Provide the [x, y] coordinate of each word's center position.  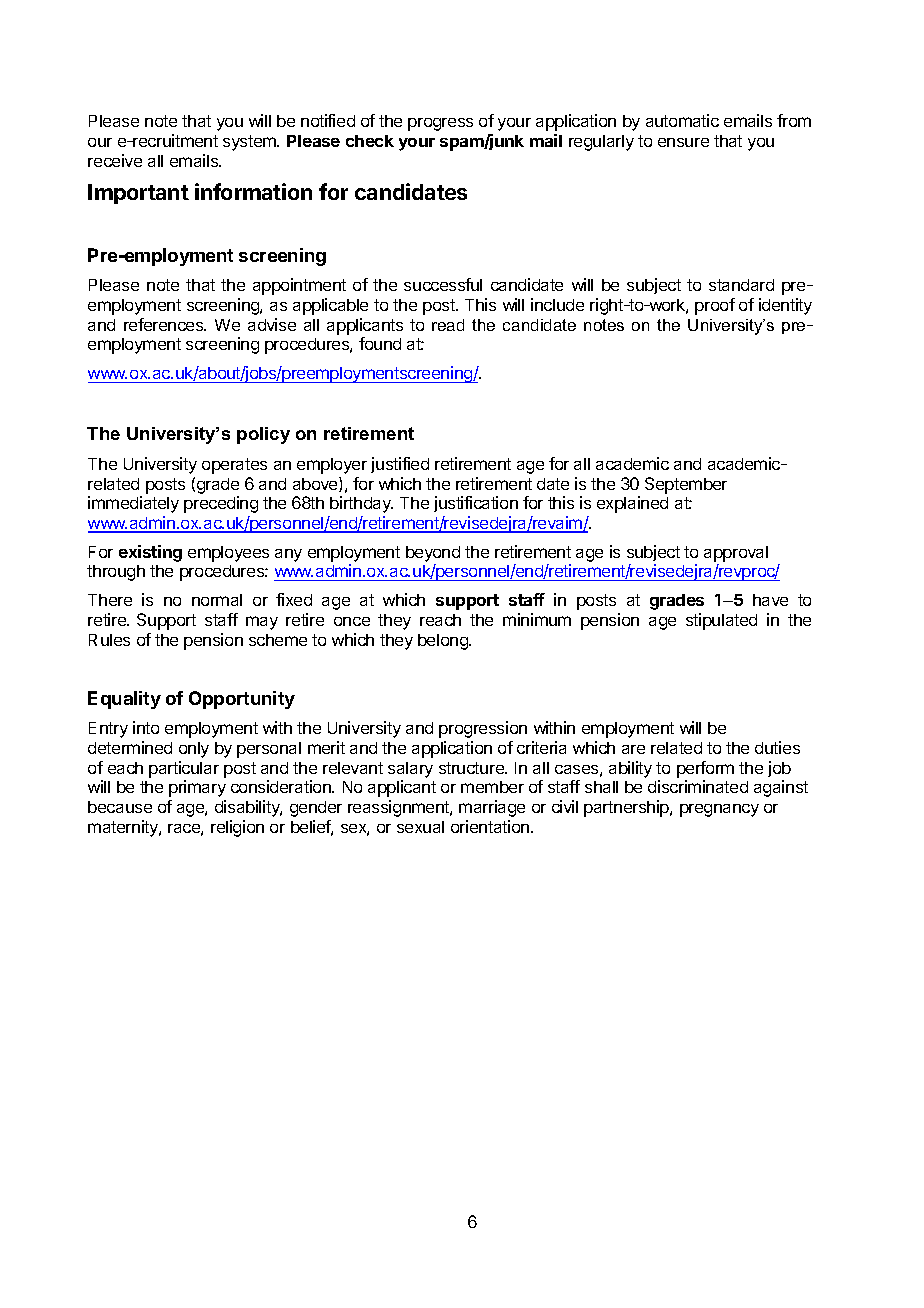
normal [217, 600]
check [370, 141]
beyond [433, 554]
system [250, 143]
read [448, 325]
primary [197, 788]
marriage [492, 808]
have [770, 600]
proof [715, 306]
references [165, 324]
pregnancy [719, 810]
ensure [683, 142]
